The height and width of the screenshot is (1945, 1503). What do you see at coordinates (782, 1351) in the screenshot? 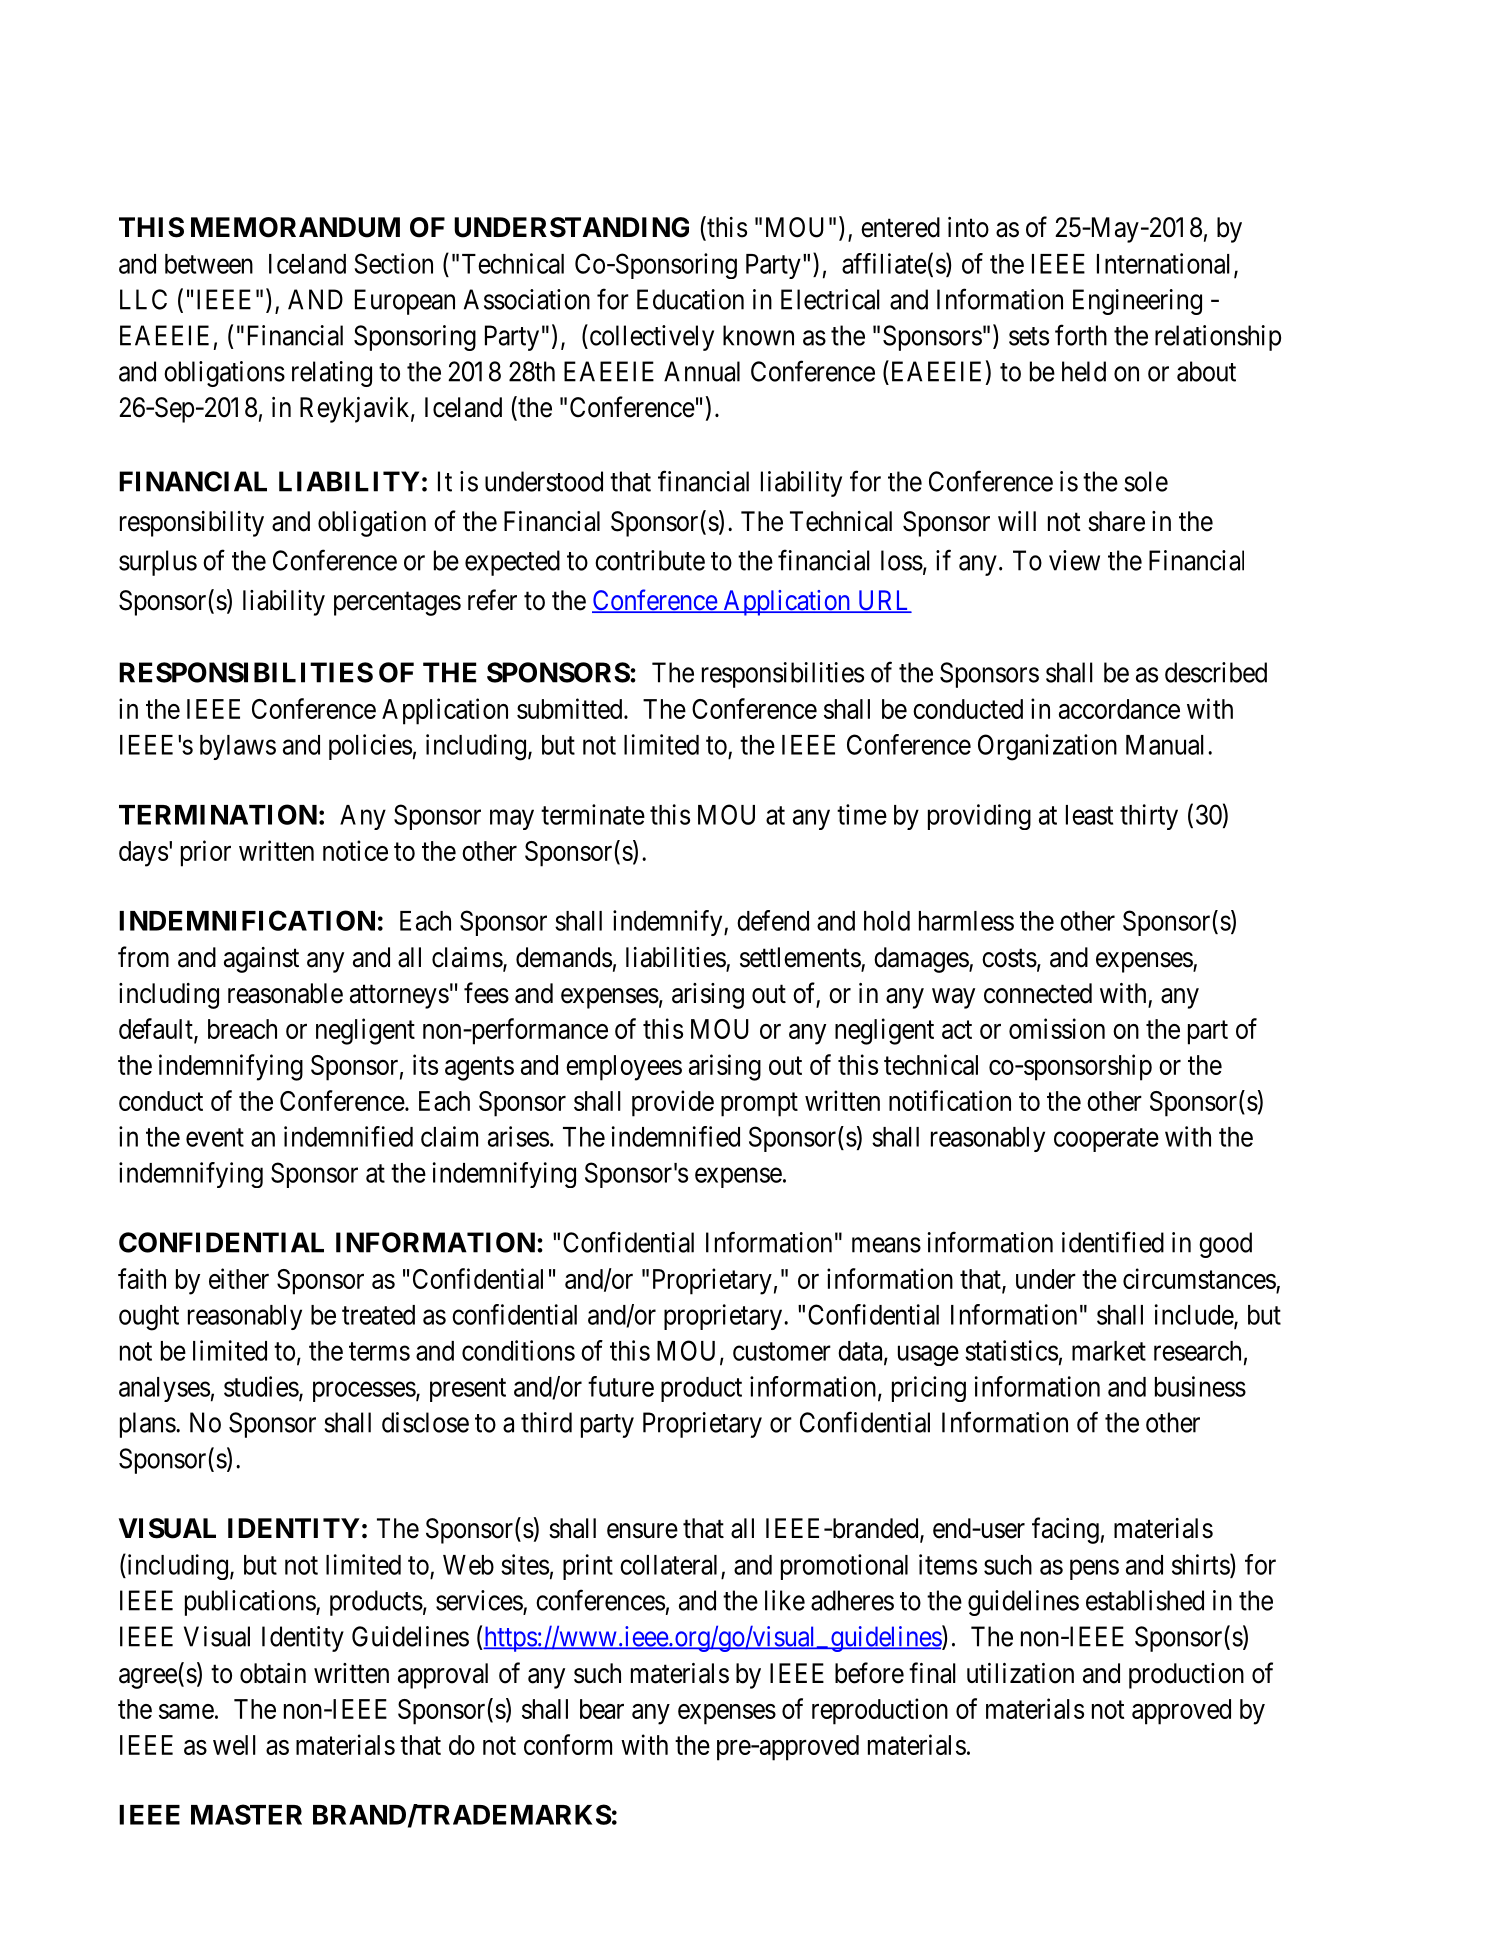
I see `customer` at bounding box center [782, 1351].
